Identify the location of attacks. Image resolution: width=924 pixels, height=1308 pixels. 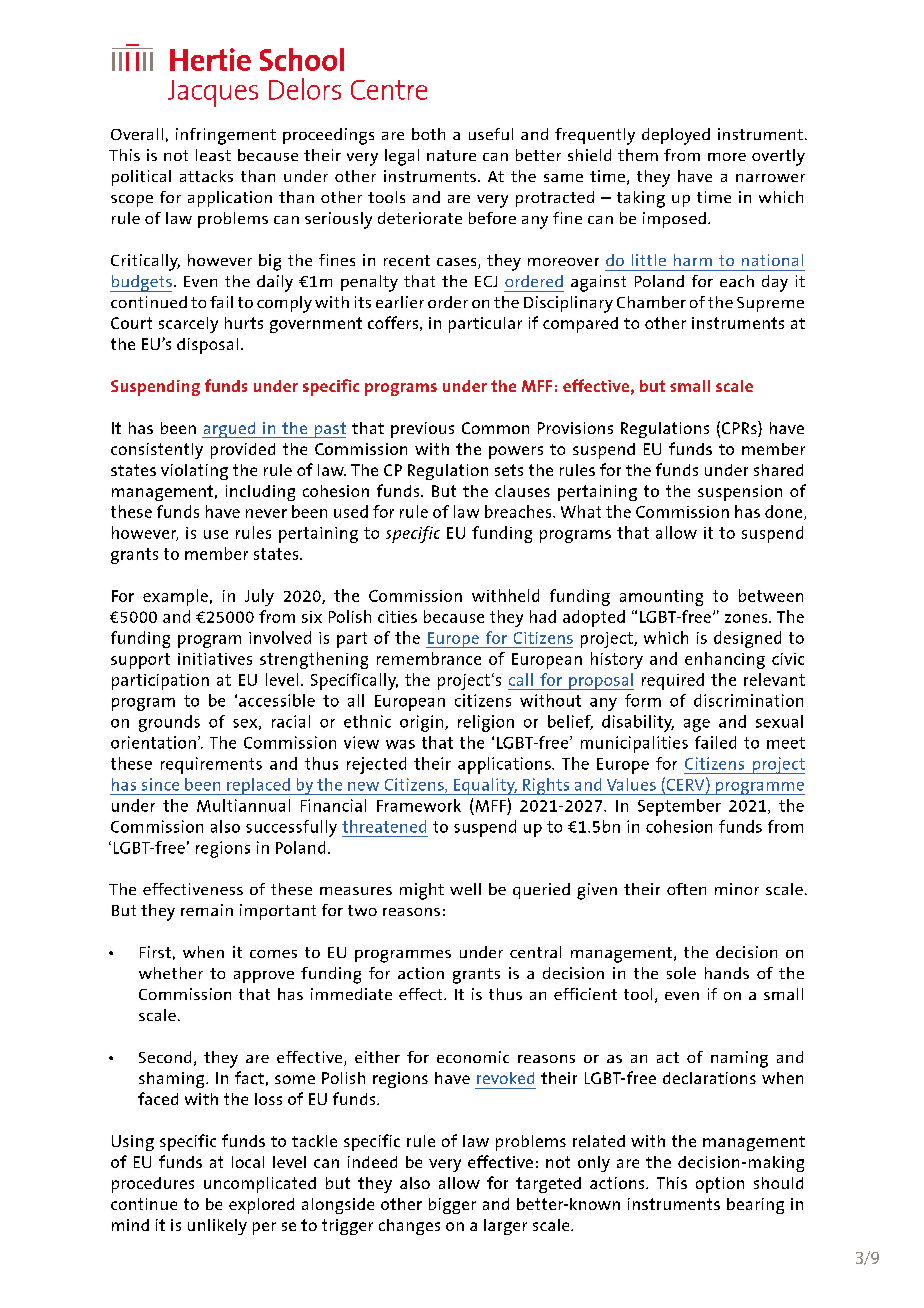
(206, 176).
